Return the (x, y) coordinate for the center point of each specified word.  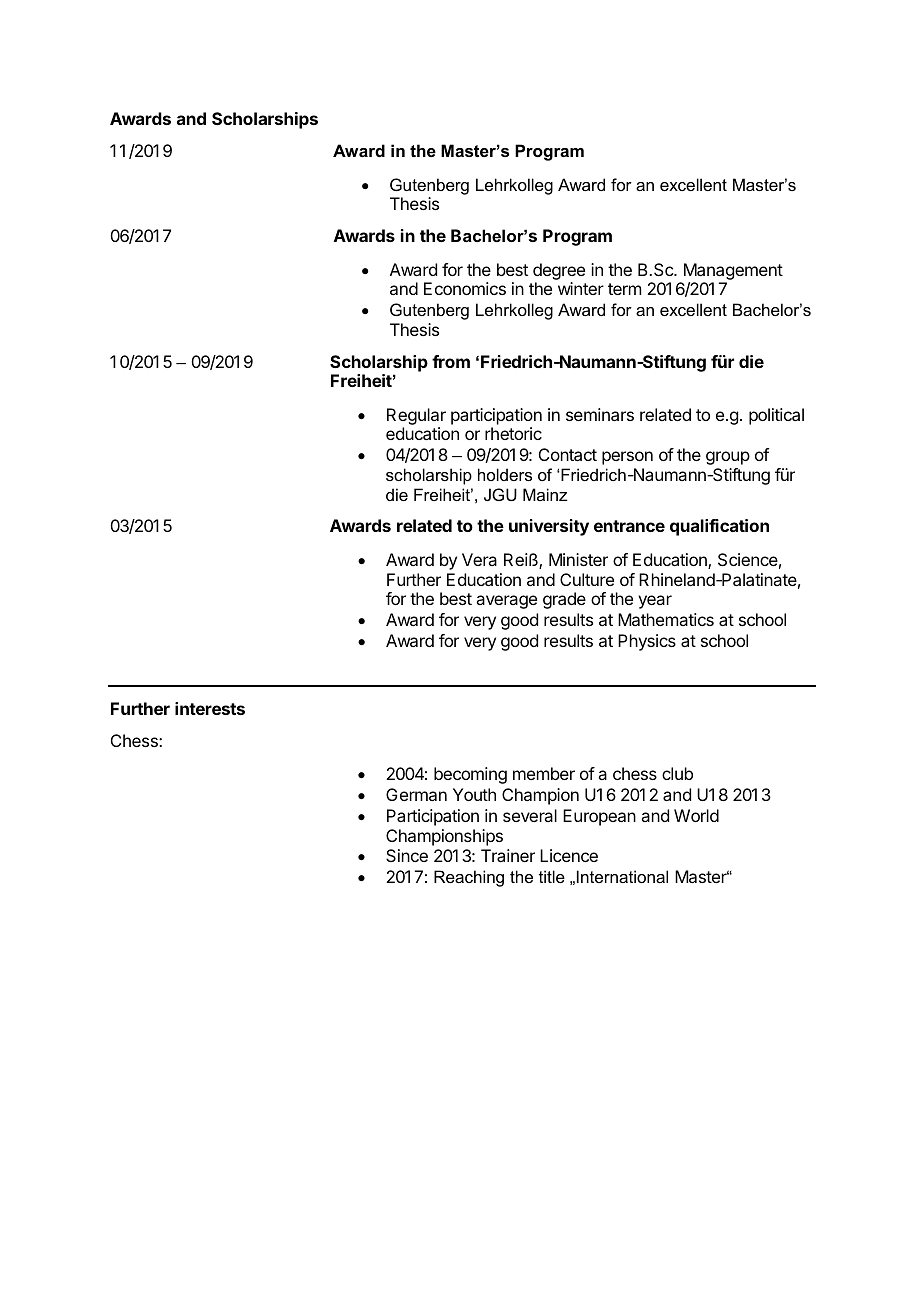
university (549, 527)
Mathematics (666, 619)
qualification (719, 527)
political (776, 416)
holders (505, 474)
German (416, 794)
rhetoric (513, 433)
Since (407, 855)
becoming (470, 775)
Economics (465, 288)
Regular (416, 416)
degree (559, 271)
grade (564, 600)
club (677, 773)
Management (733, 271)
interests (210, 708)
